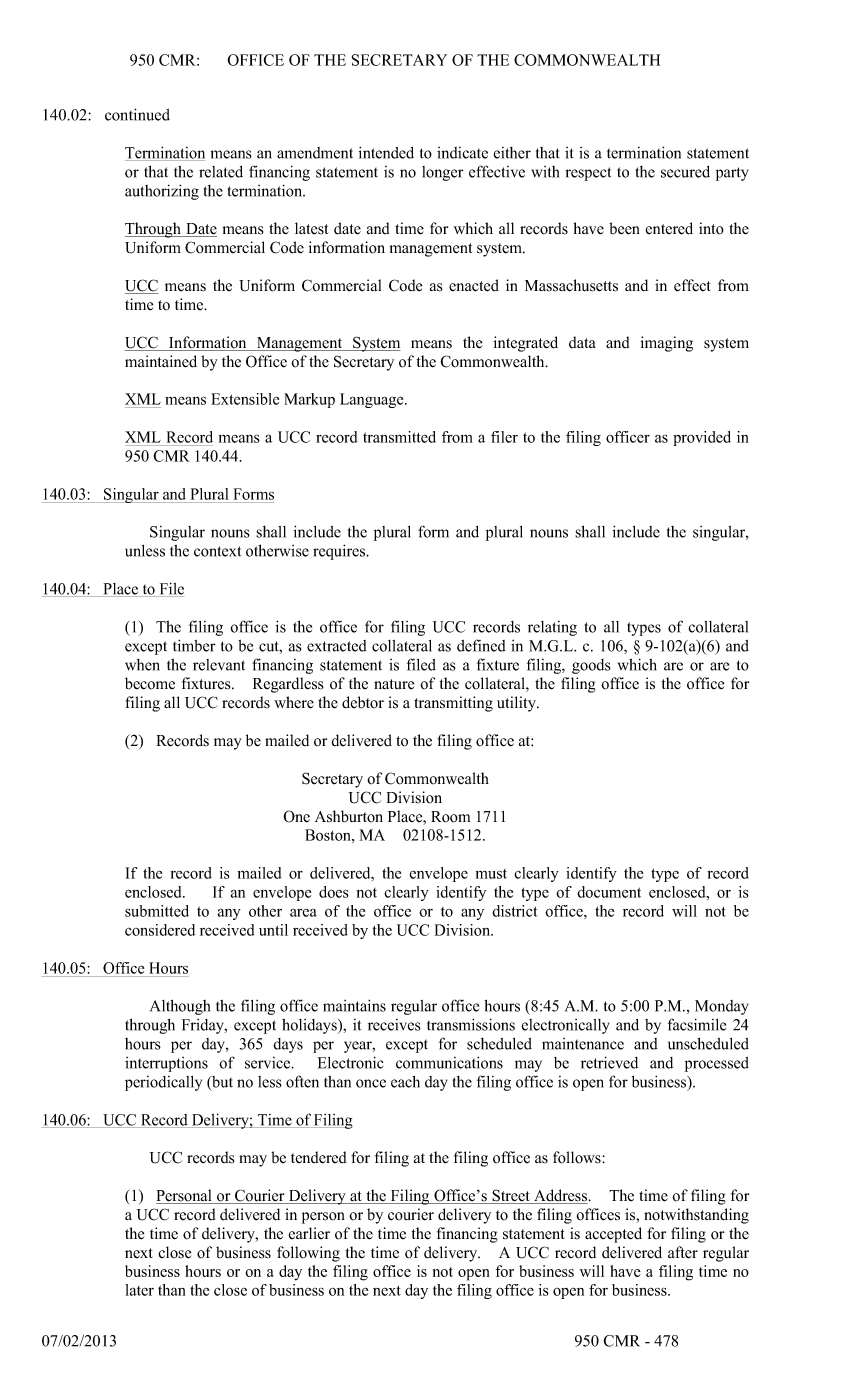 Image resolution: width=849 pixels, height=1400 pixels. Describe the element at coordinates (157, 911) in the image. I see `submitted` at that location.
